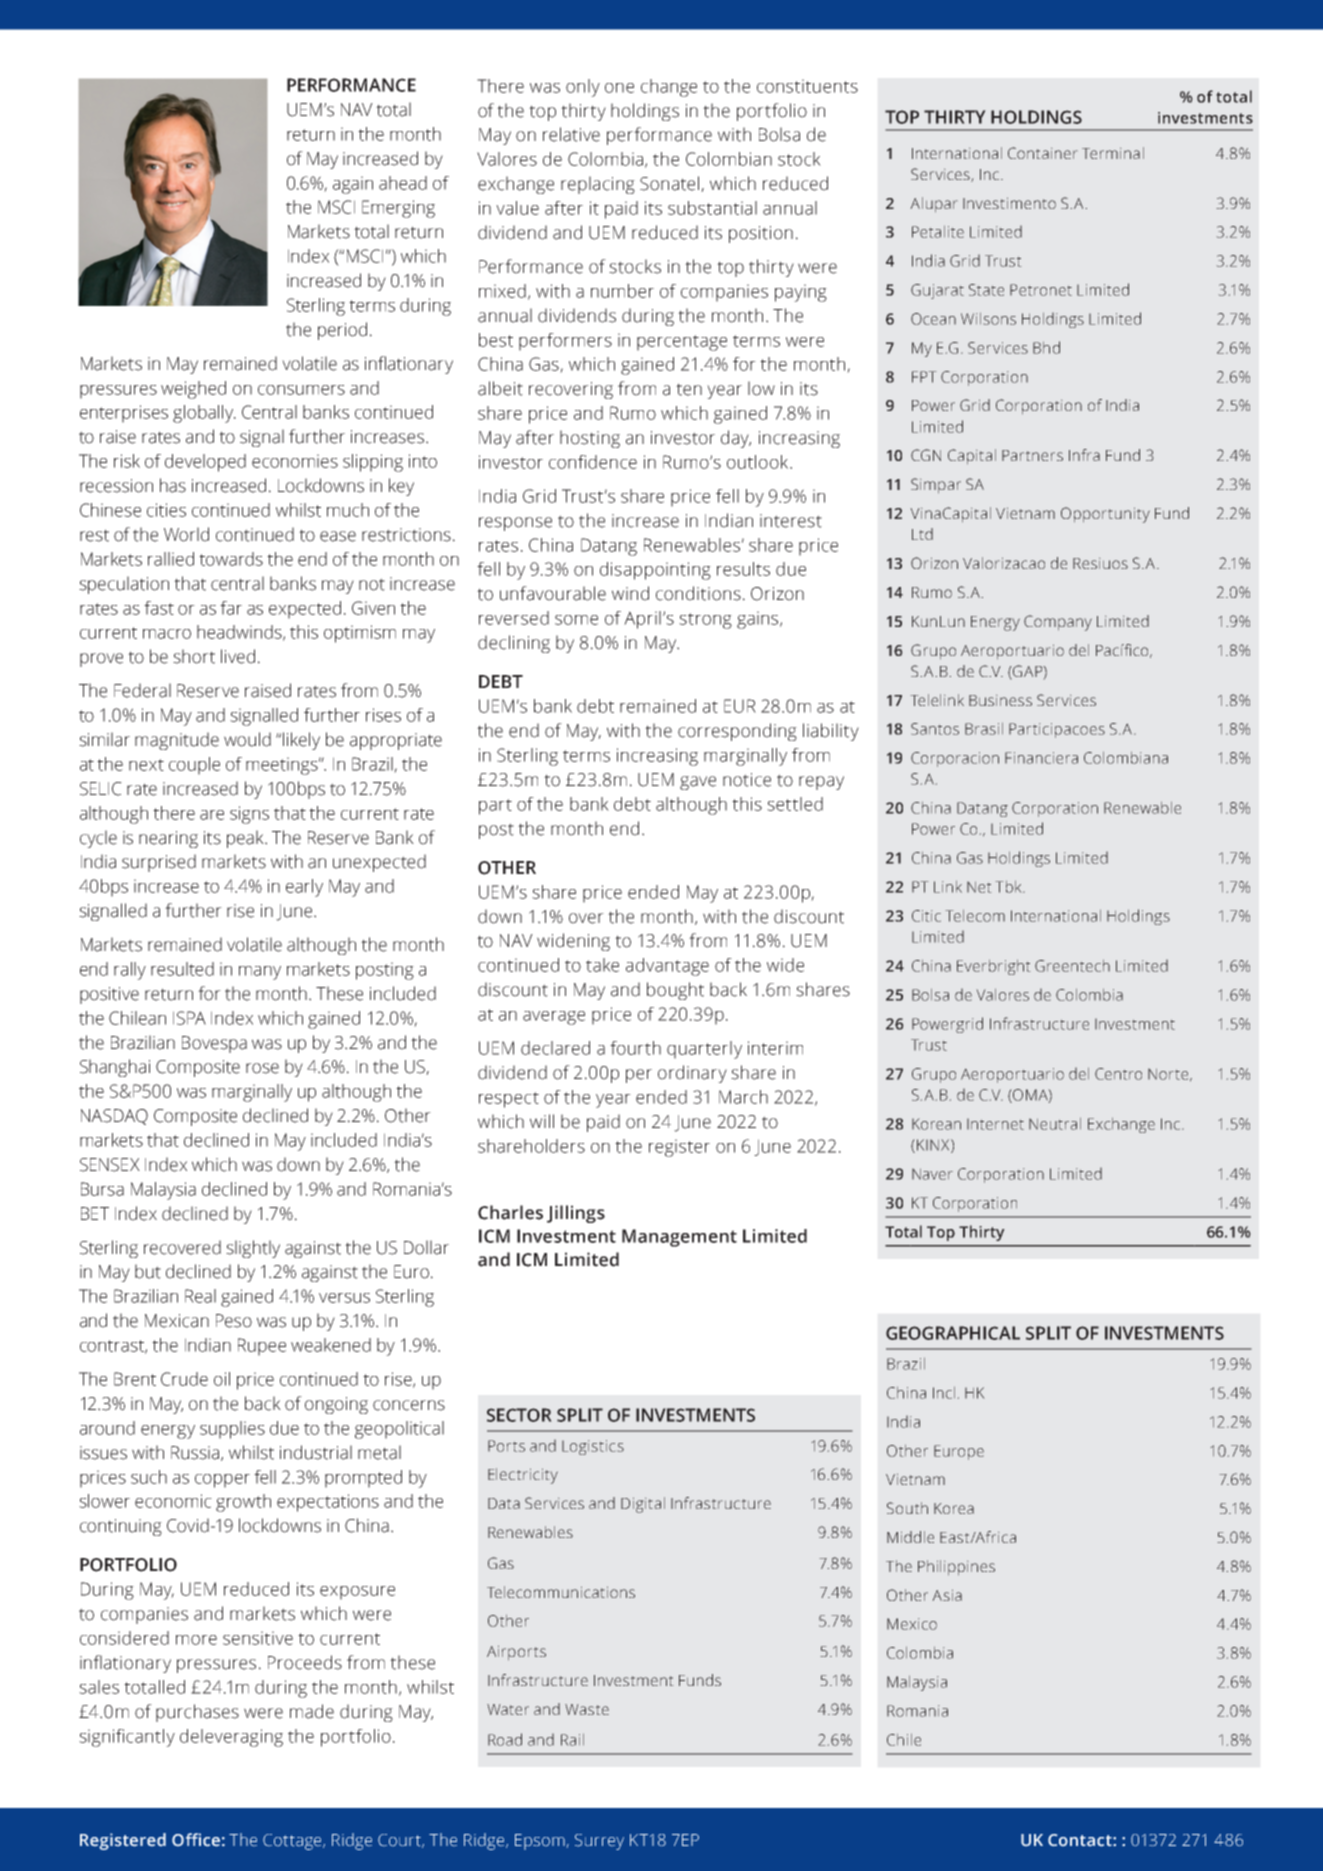 This page has height=1871, width=1323. What do you see at coordinates (1118, 1074) in the page?
I see `Centro` at bounding box center [1118, 1074].
